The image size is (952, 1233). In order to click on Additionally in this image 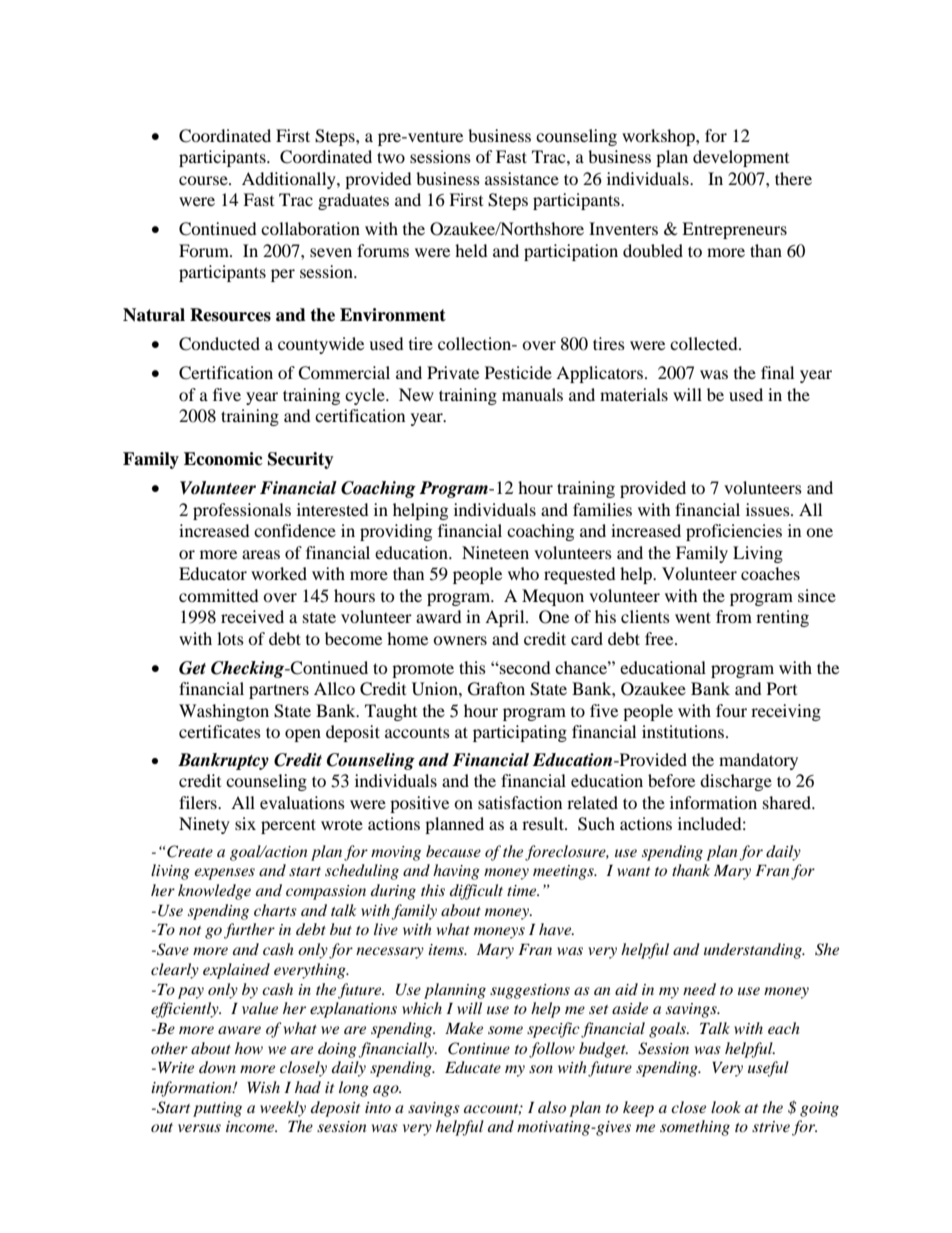, I will do `click(290, 180)`.
